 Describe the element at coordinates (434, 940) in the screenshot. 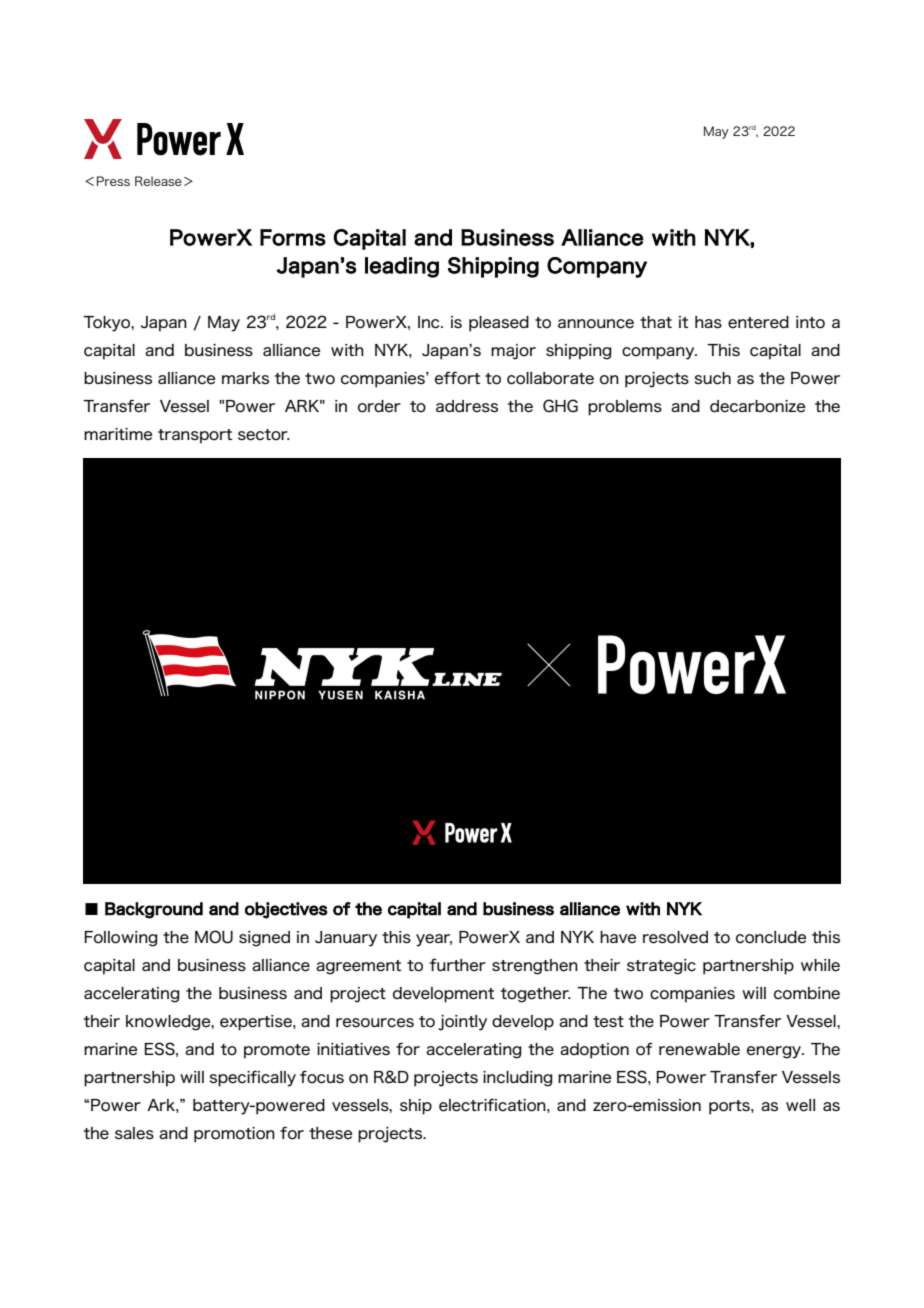

I see `year` at that location.
